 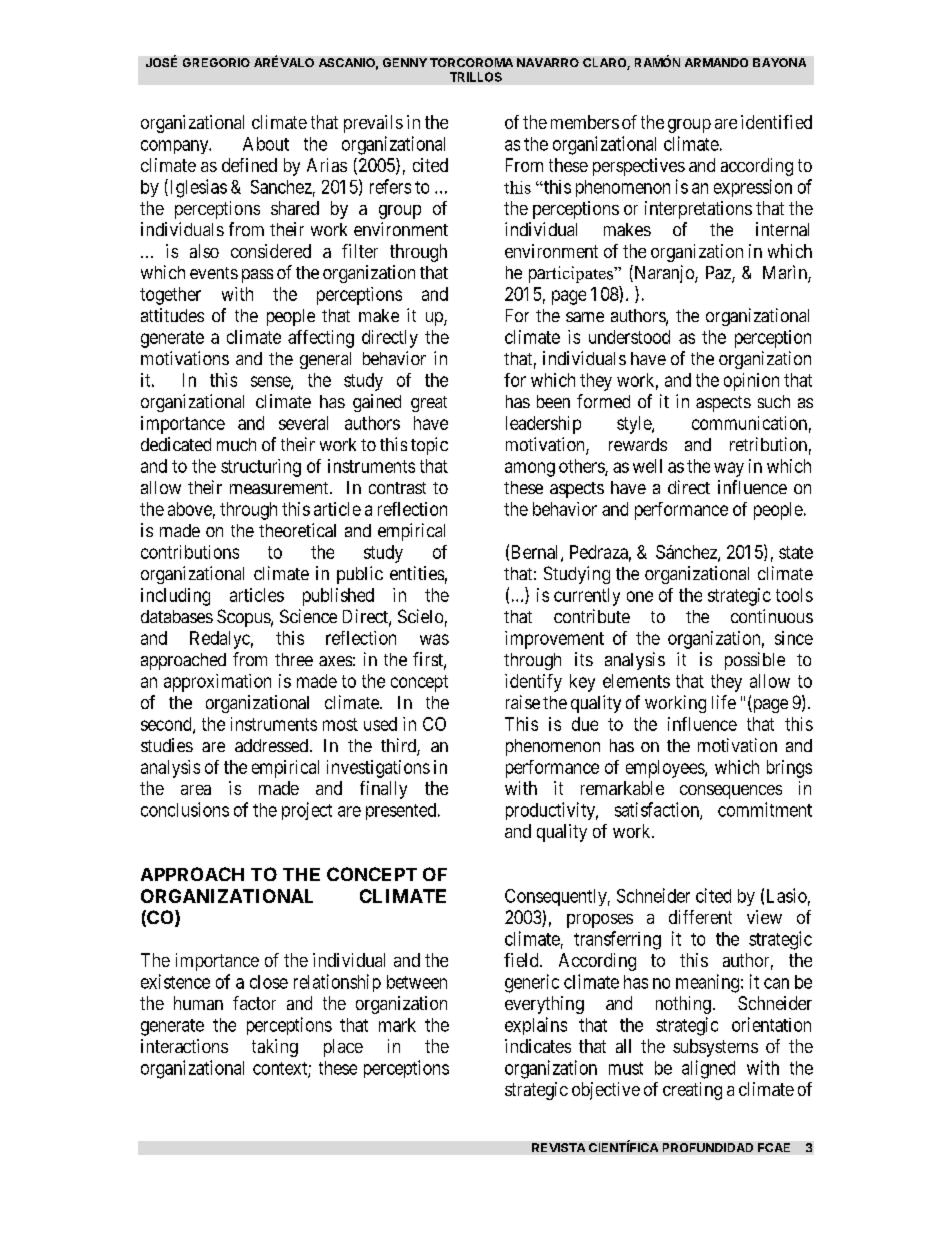 I want to click on ARMANDO, so click(x=716, y=62).
